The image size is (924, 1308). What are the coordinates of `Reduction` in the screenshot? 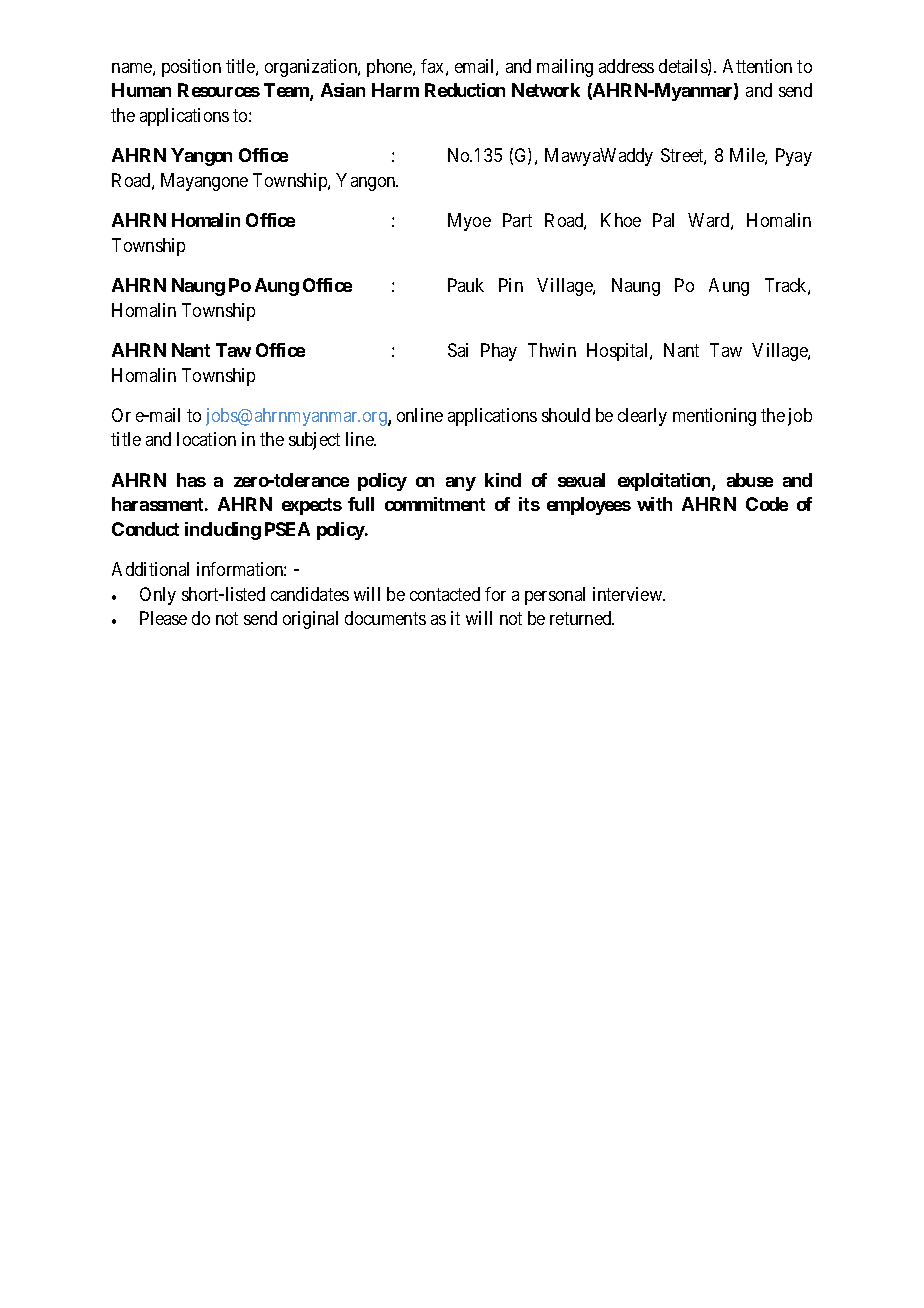 It's located at (465, 90).
